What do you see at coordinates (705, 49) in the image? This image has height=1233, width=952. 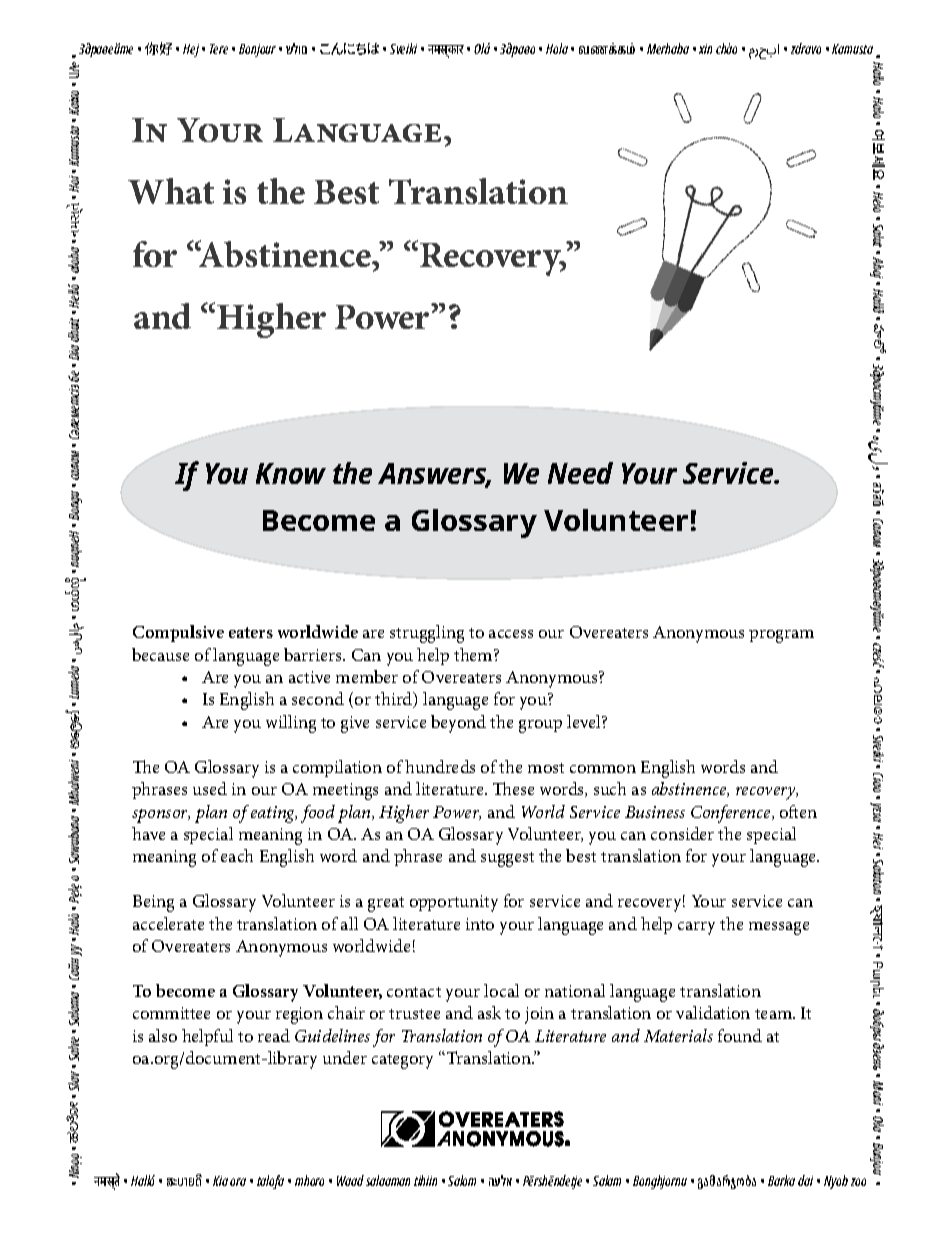 I see `xin` at bounding box center [705, 49].
